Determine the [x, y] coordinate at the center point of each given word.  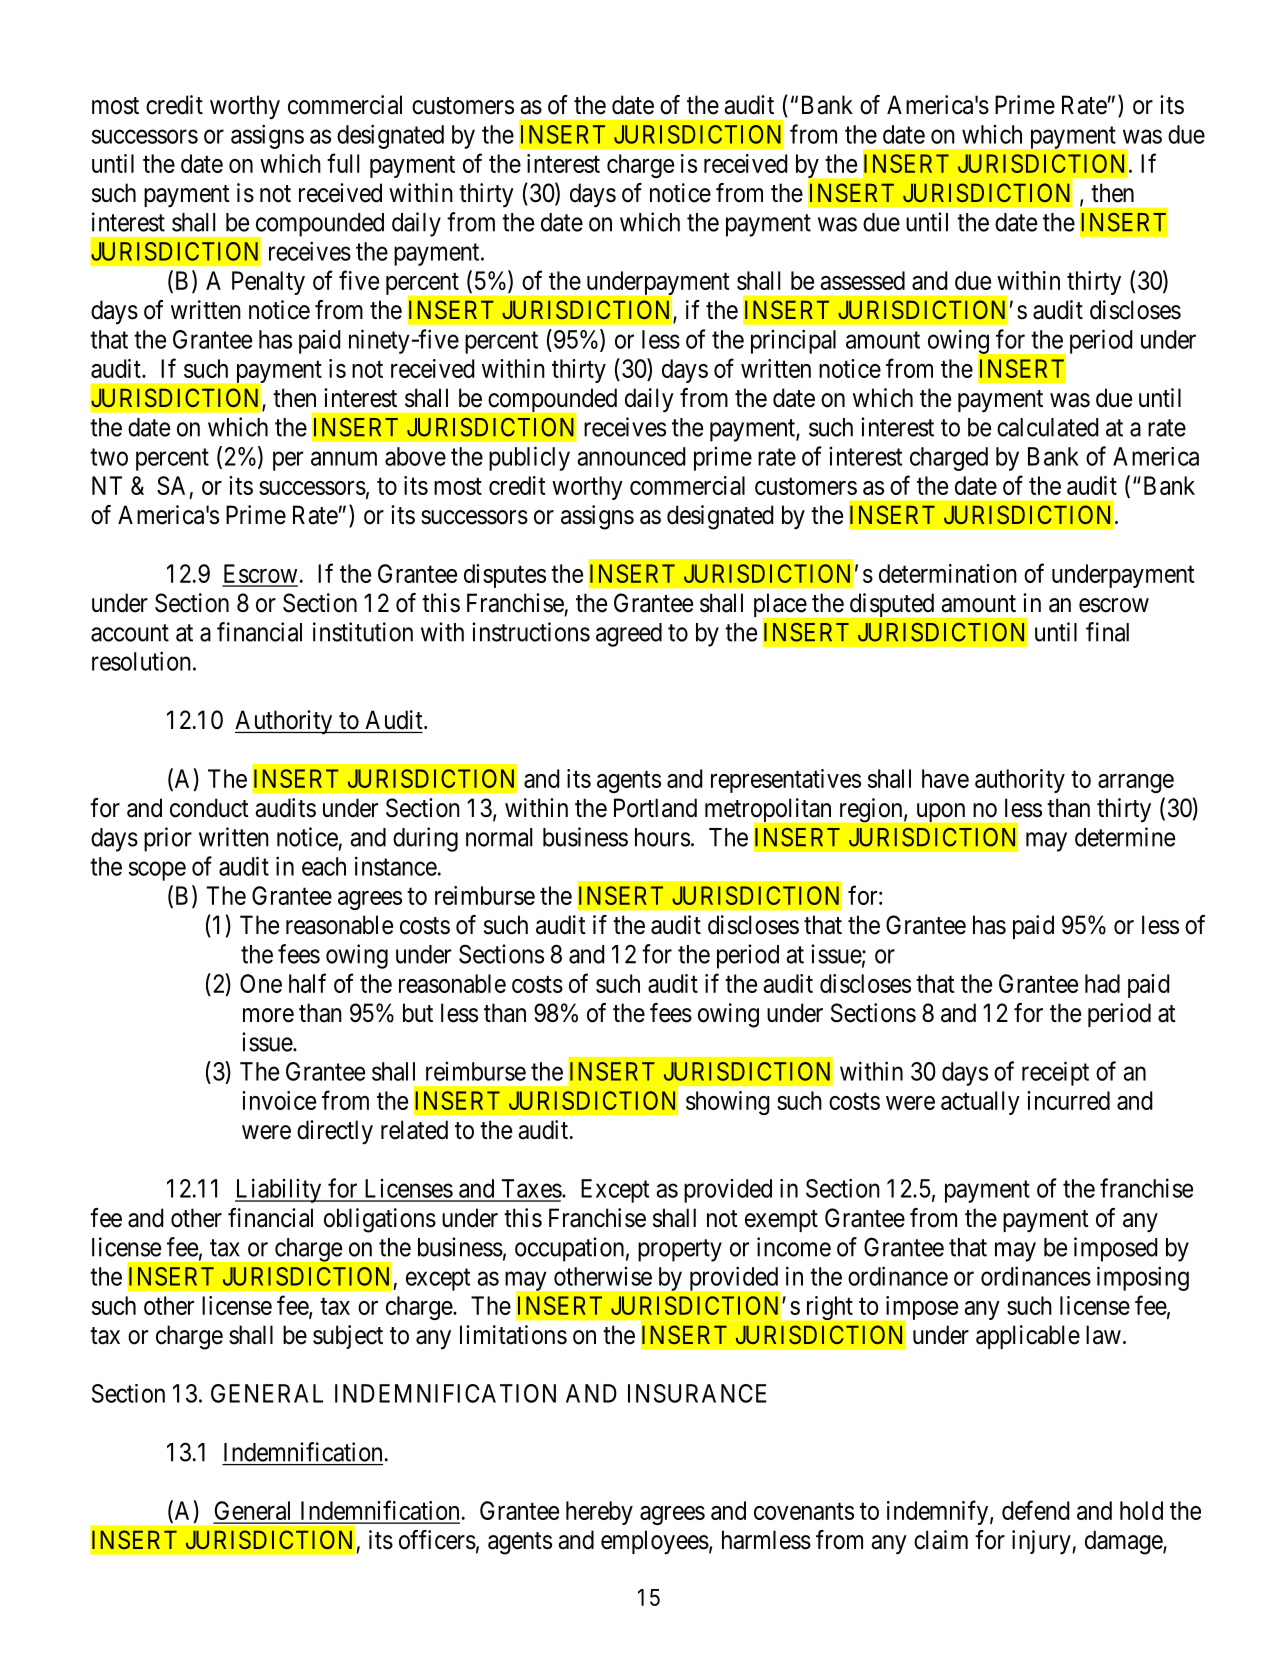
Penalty [268, 283]
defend [1036, 1510]
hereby [599, 1513]
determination [948, 573]
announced [631, 456]
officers [437, 1540]
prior [168, 839]
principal [793, 341]
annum [344, 458]
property [680, 1250]
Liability [279, 1190]
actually [980, 1103]
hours [662, 837]
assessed [863, 280]
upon [941, 812]
